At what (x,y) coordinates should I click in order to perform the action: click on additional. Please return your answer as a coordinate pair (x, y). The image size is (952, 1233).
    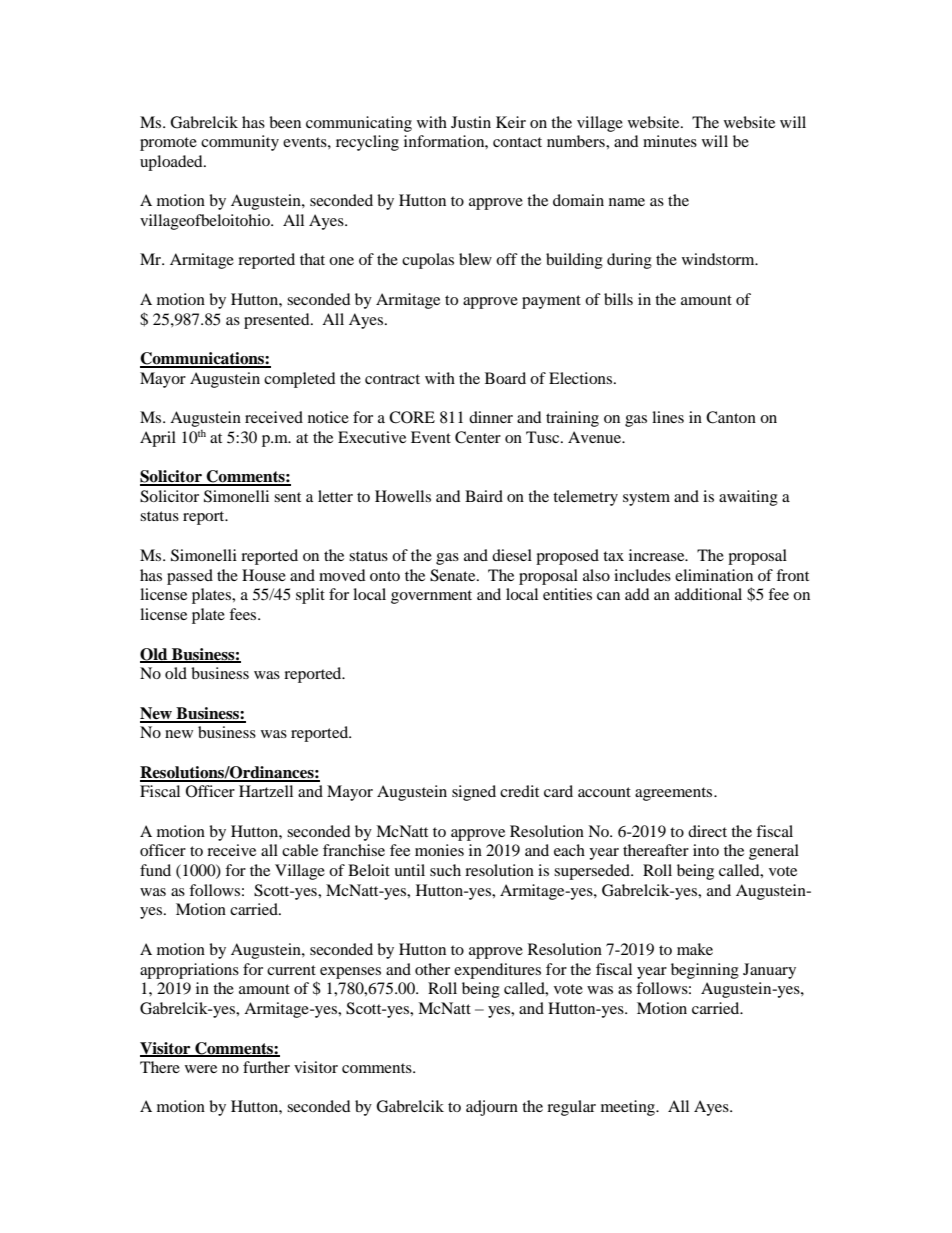
    Looking at the image, I should click on (708, 594).
